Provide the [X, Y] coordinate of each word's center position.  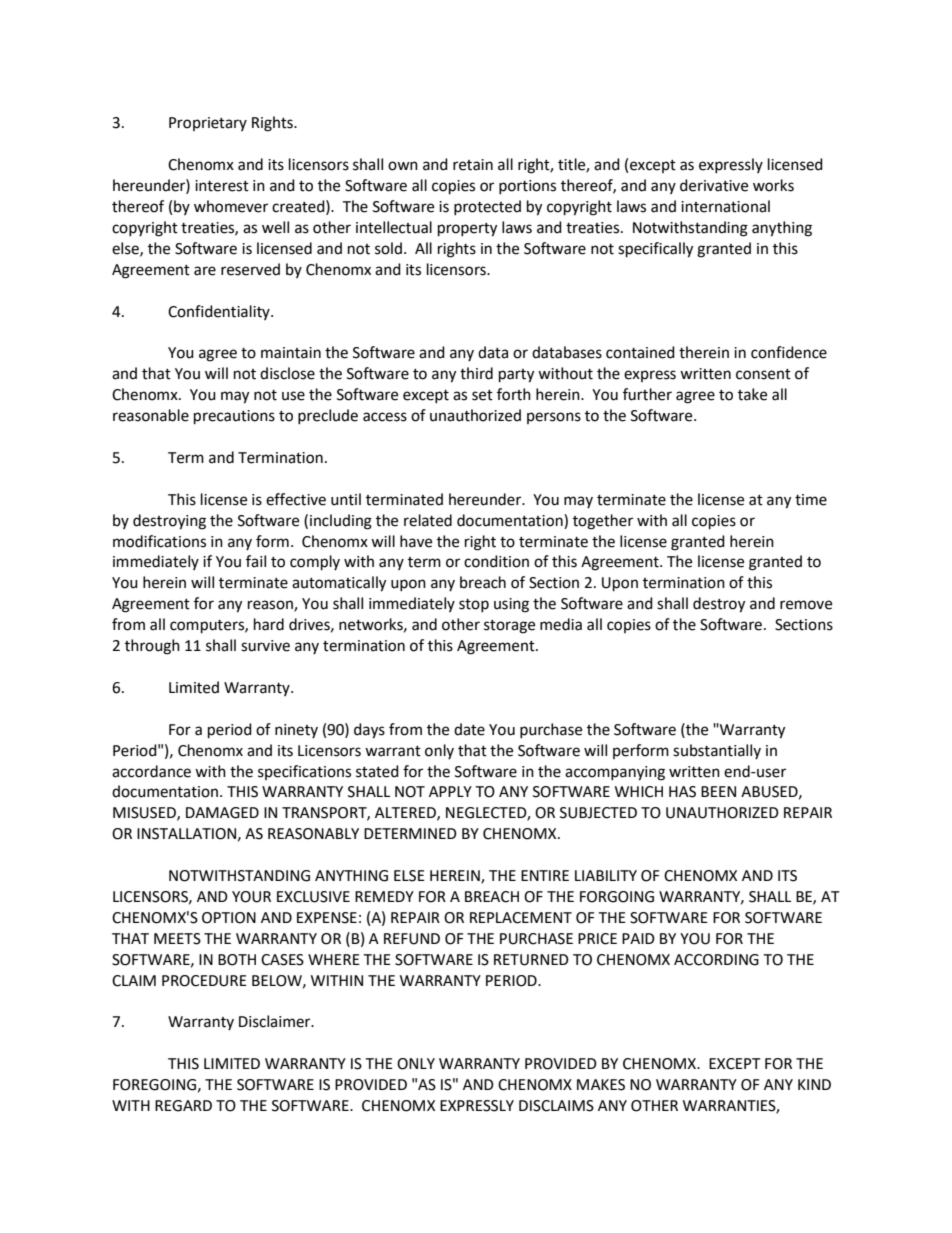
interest [222, 186]
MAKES [601, 1085]
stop [474, 605]
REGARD [183, 1106]
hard [269, 624]
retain [473, 165]
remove [806, 605]
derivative [714, 185]
